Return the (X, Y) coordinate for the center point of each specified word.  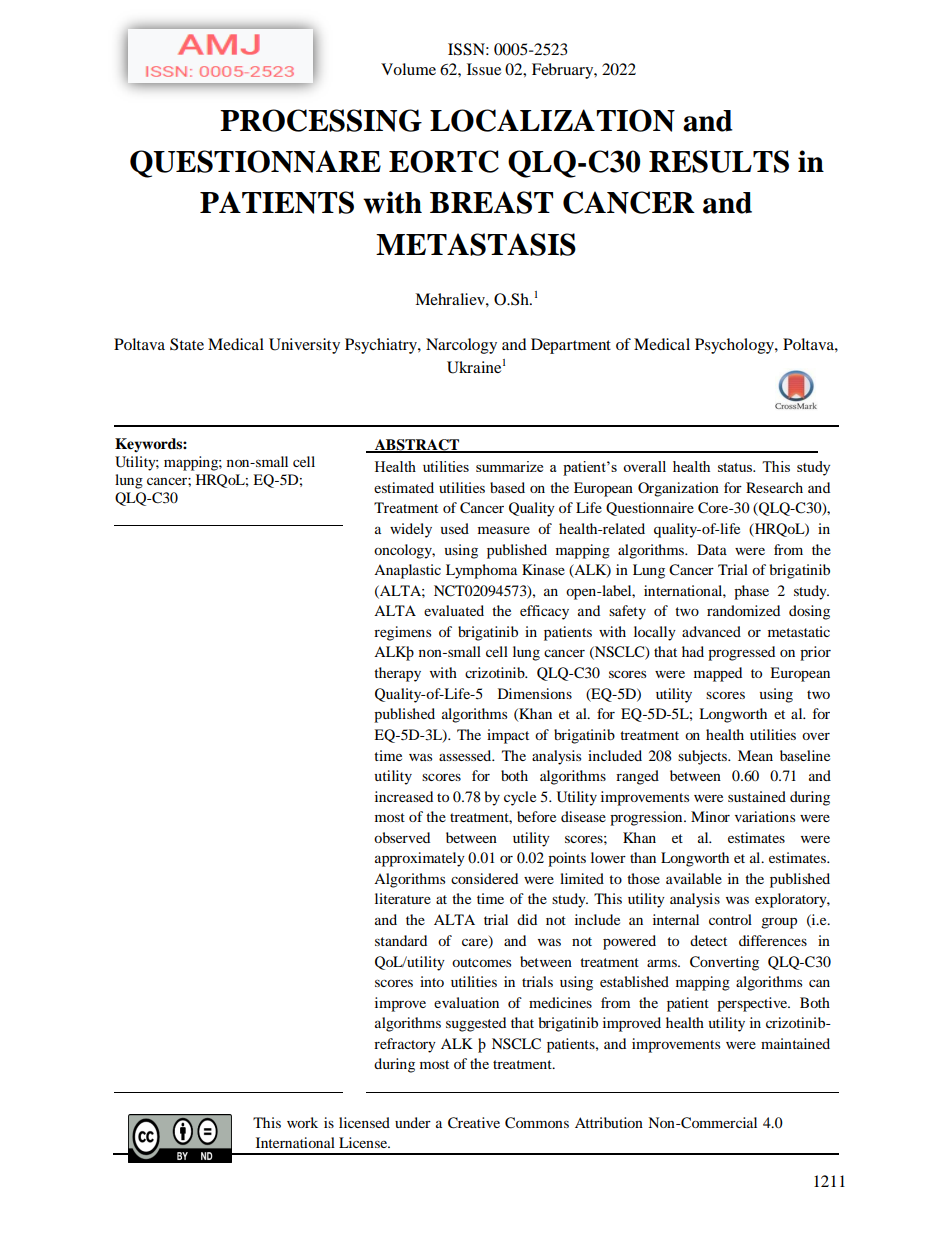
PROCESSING (321, 120)
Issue (484, 69)
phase (751, 592)
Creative (474, 1123)
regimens (402, 633)
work (302, 1122)
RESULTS (719, 161)
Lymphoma (481, 571)
